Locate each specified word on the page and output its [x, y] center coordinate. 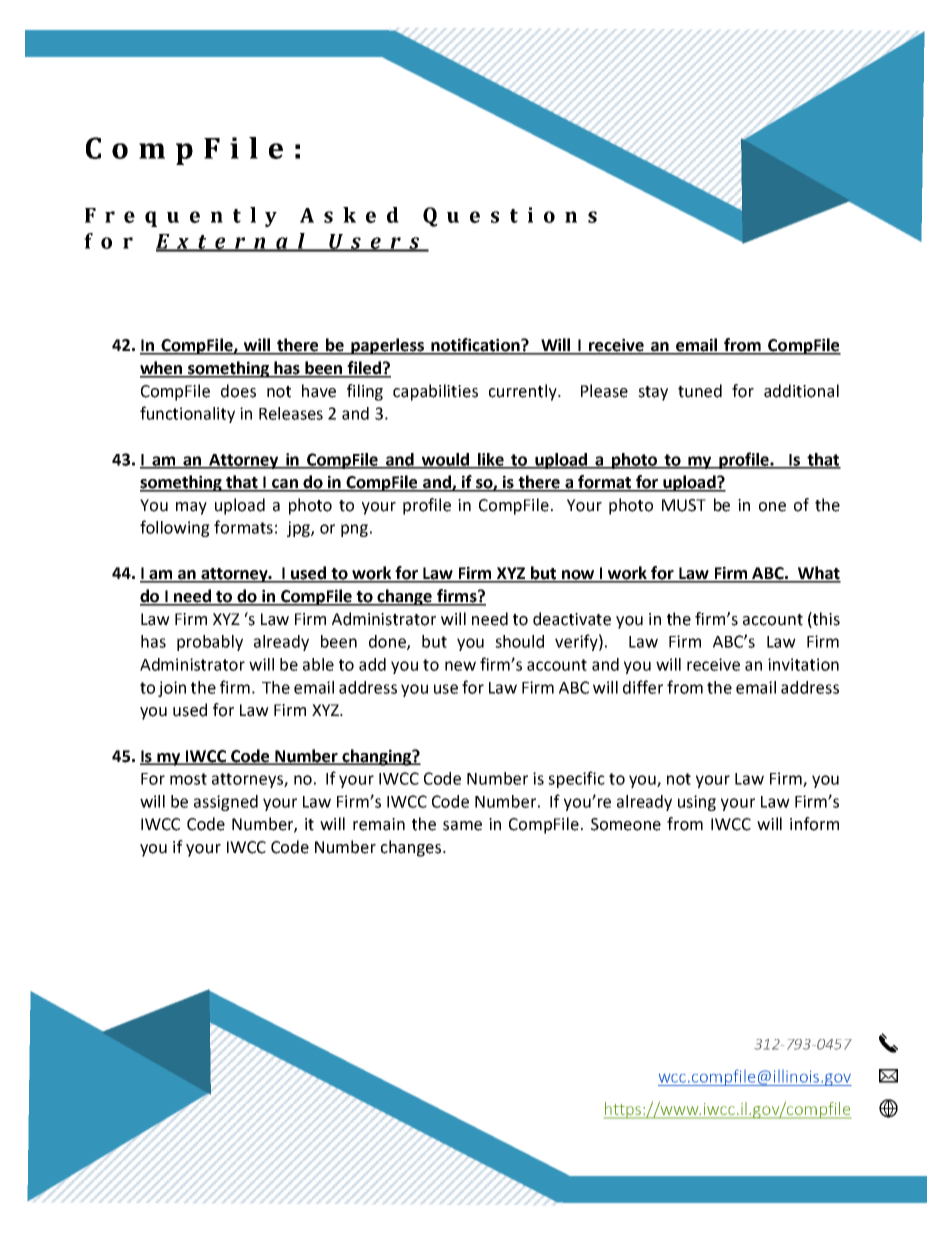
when [162, 369]
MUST [684, 505]
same [462, 826]
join [172, 689]
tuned [700, 391]
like [491, 460]
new [460, 666]
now [578, 576]
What [818, 574]
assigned [226, 803]
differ [643, 687]
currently [524, 392]
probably [210, 643]
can [285, 485]
